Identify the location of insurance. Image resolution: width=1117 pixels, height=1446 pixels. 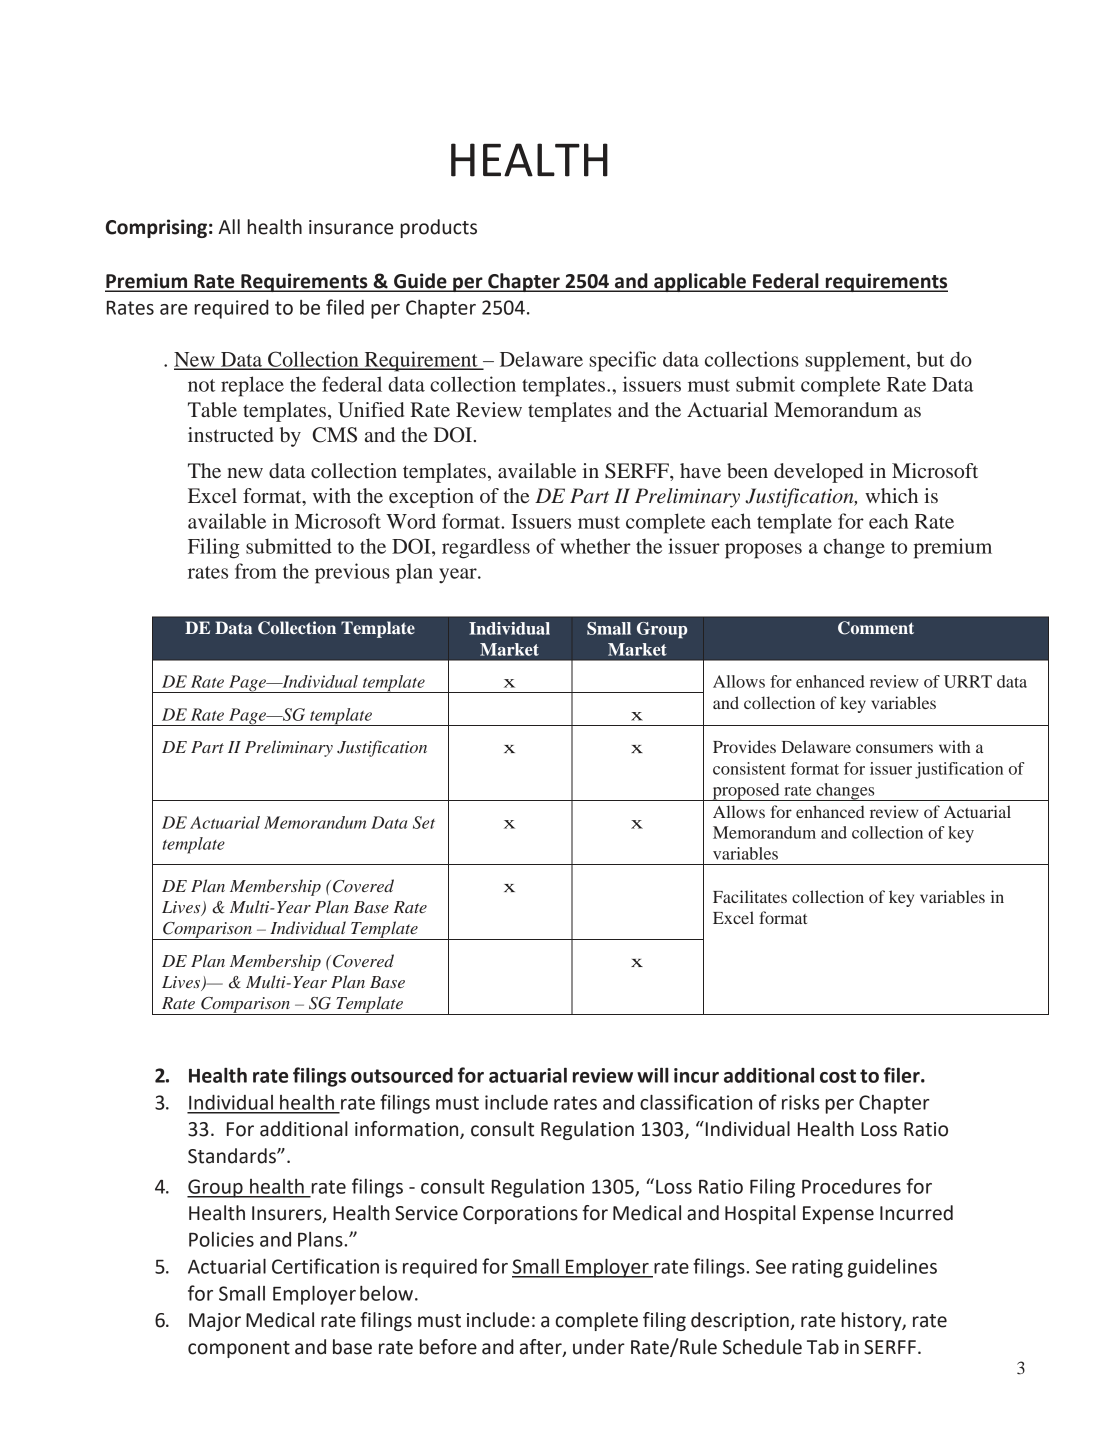
(351, 227).
